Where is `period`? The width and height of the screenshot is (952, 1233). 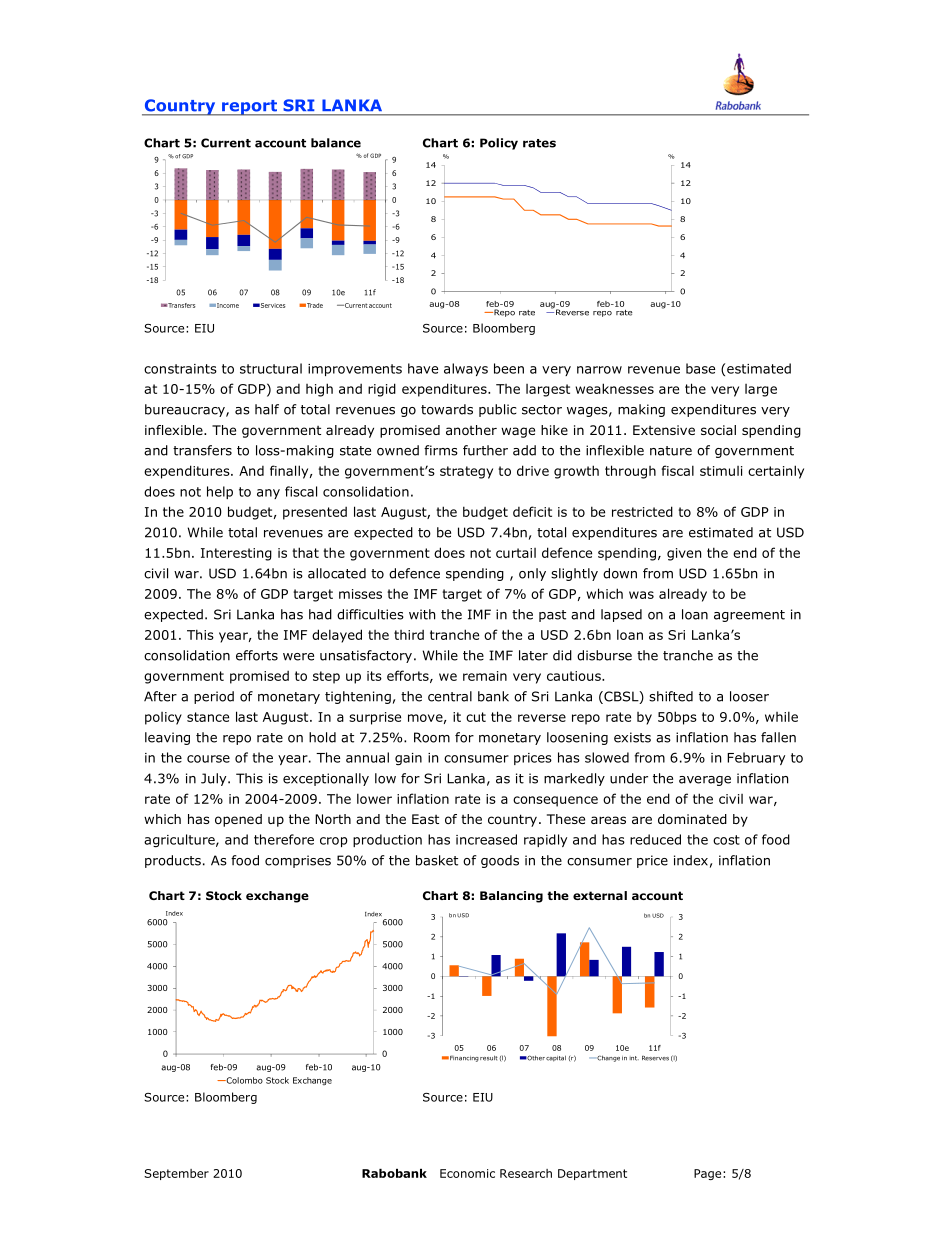 period is located at coordinates (214, 697).
